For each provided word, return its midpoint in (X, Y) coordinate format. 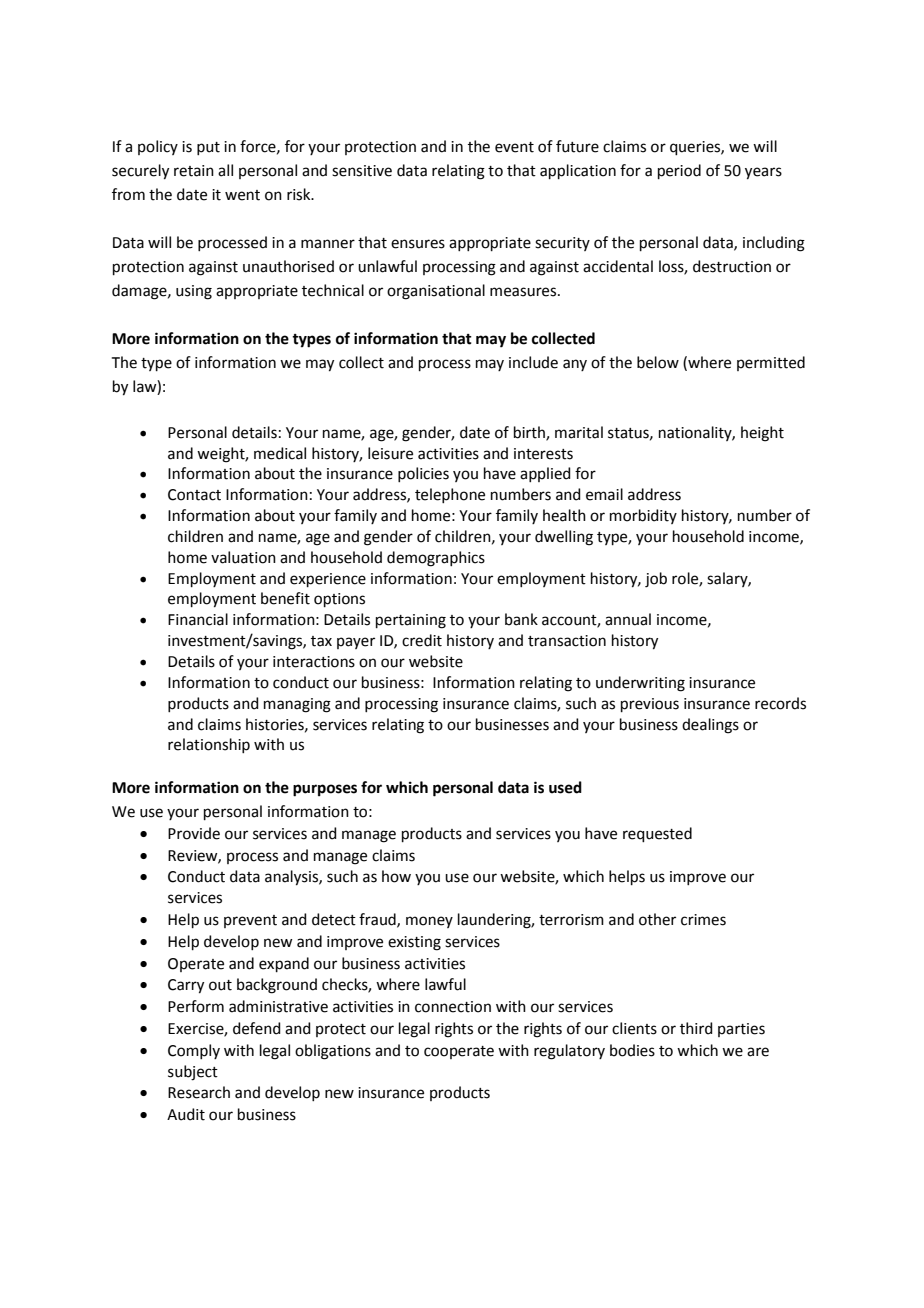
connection (453, 1007)
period (679, 171)
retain (194, 171)
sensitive (362, 171)
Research (199, 1092)
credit (422, 640)
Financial (198, 619)
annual (628, 619)
